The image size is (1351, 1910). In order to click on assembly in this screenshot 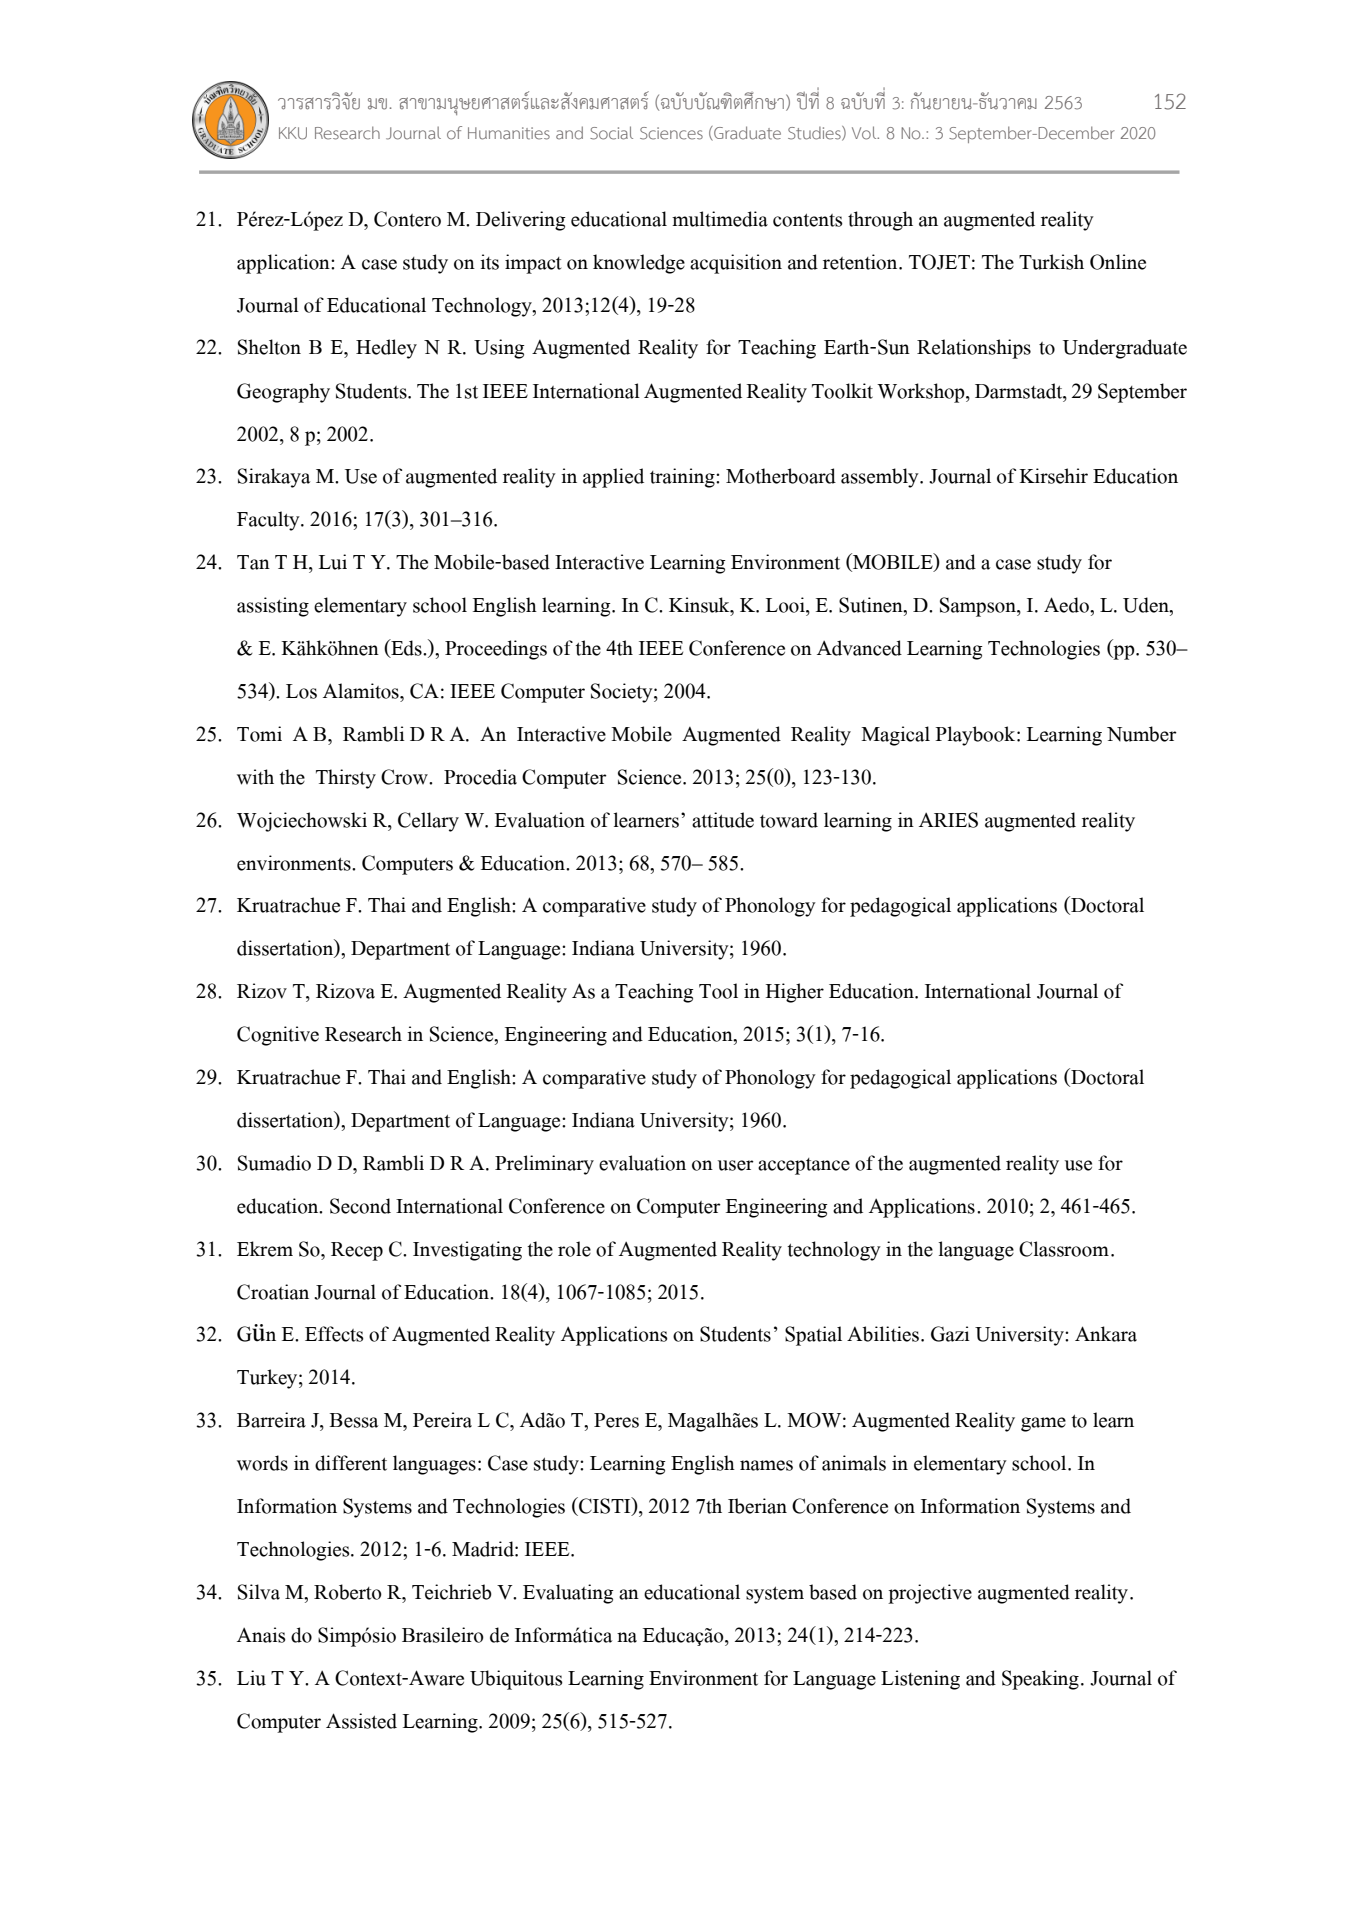, I will do `click(881, 478)`.
